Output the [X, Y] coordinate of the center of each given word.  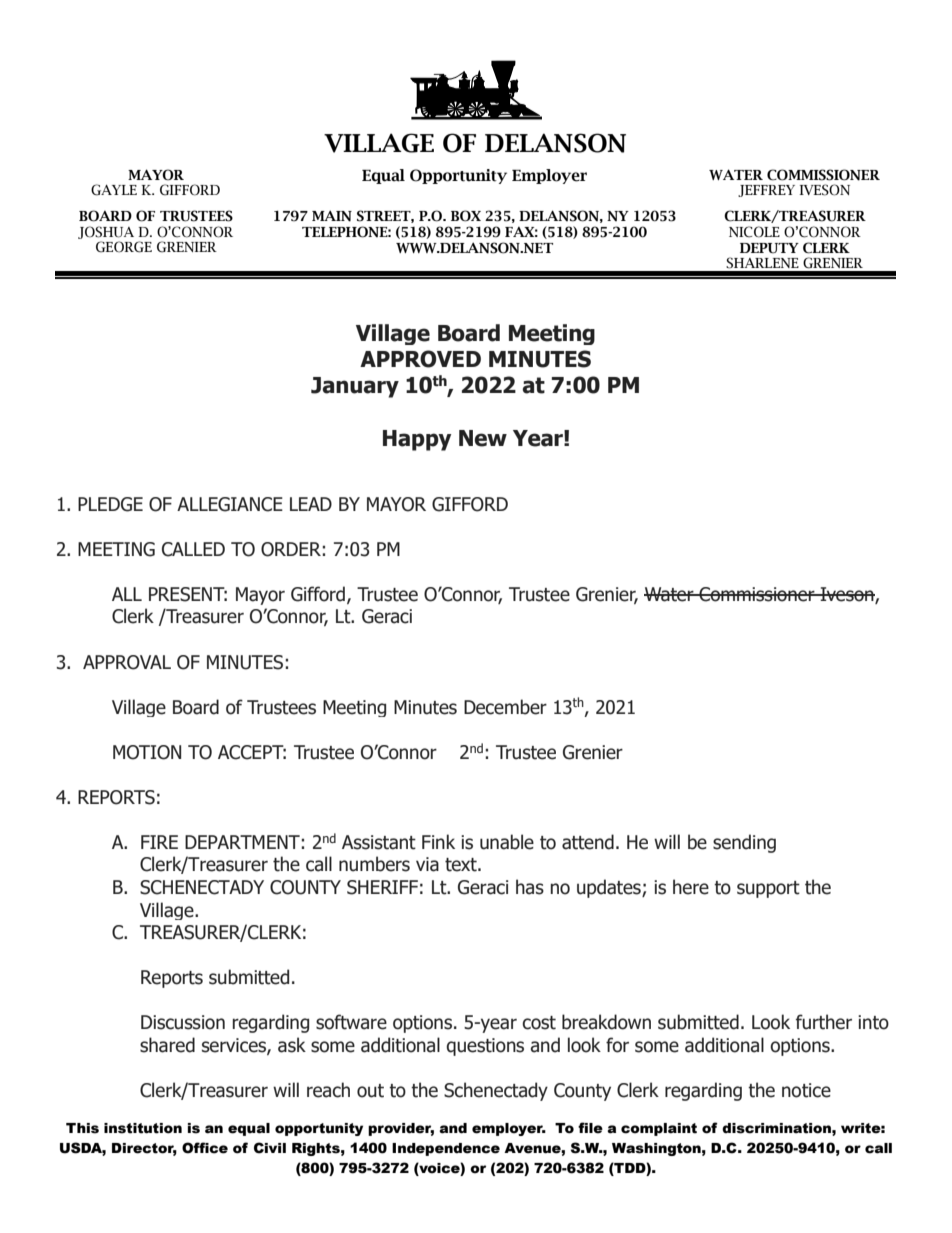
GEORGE [124, 247]
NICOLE [754, 232]
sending [744, 843]
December [505, 707]
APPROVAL [127, 662]
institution [143, 1128]
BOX [466, 216]
